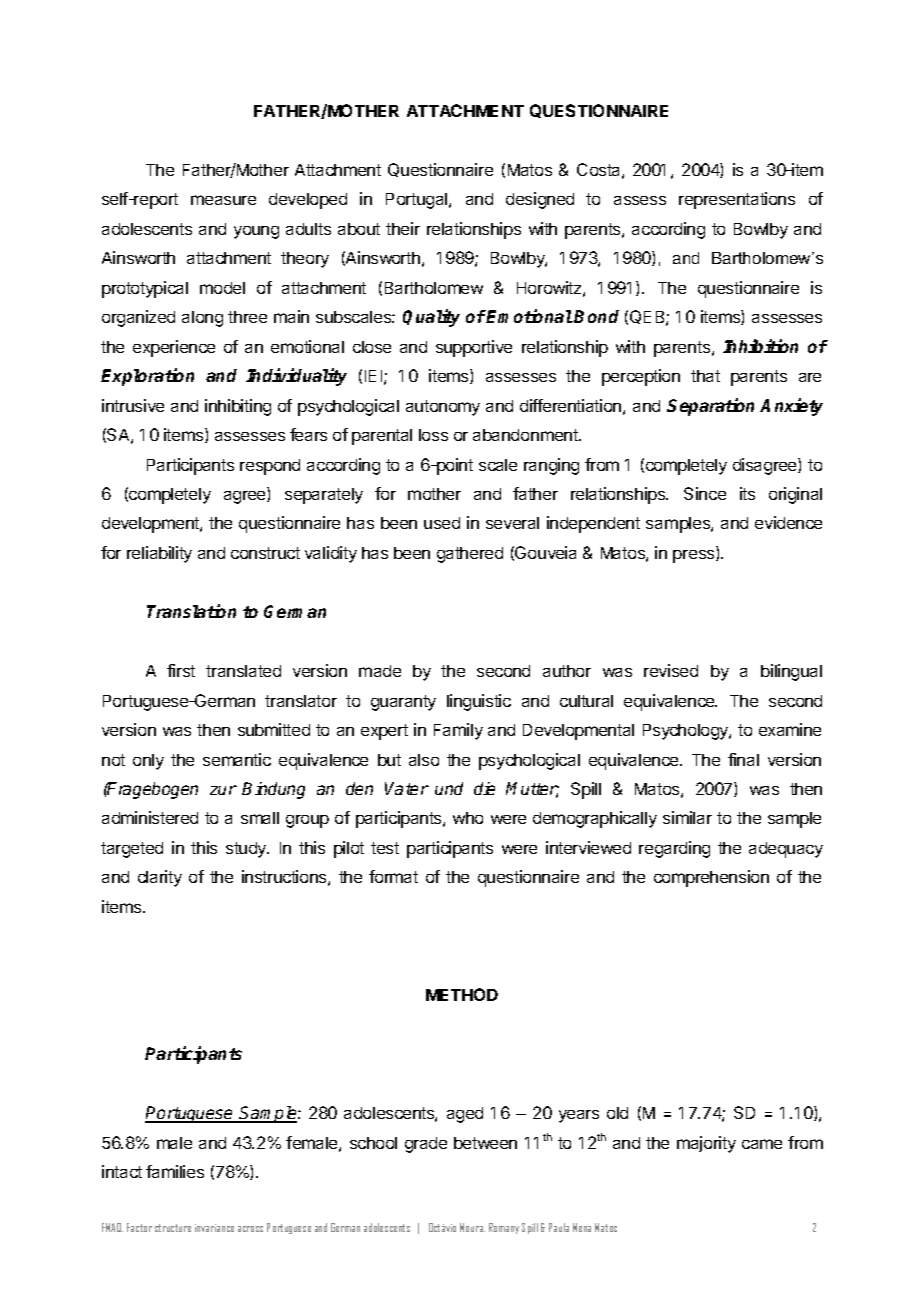 The height and width of the screenshot is (1308, 924). I want to click on press, so click(695, 556).
